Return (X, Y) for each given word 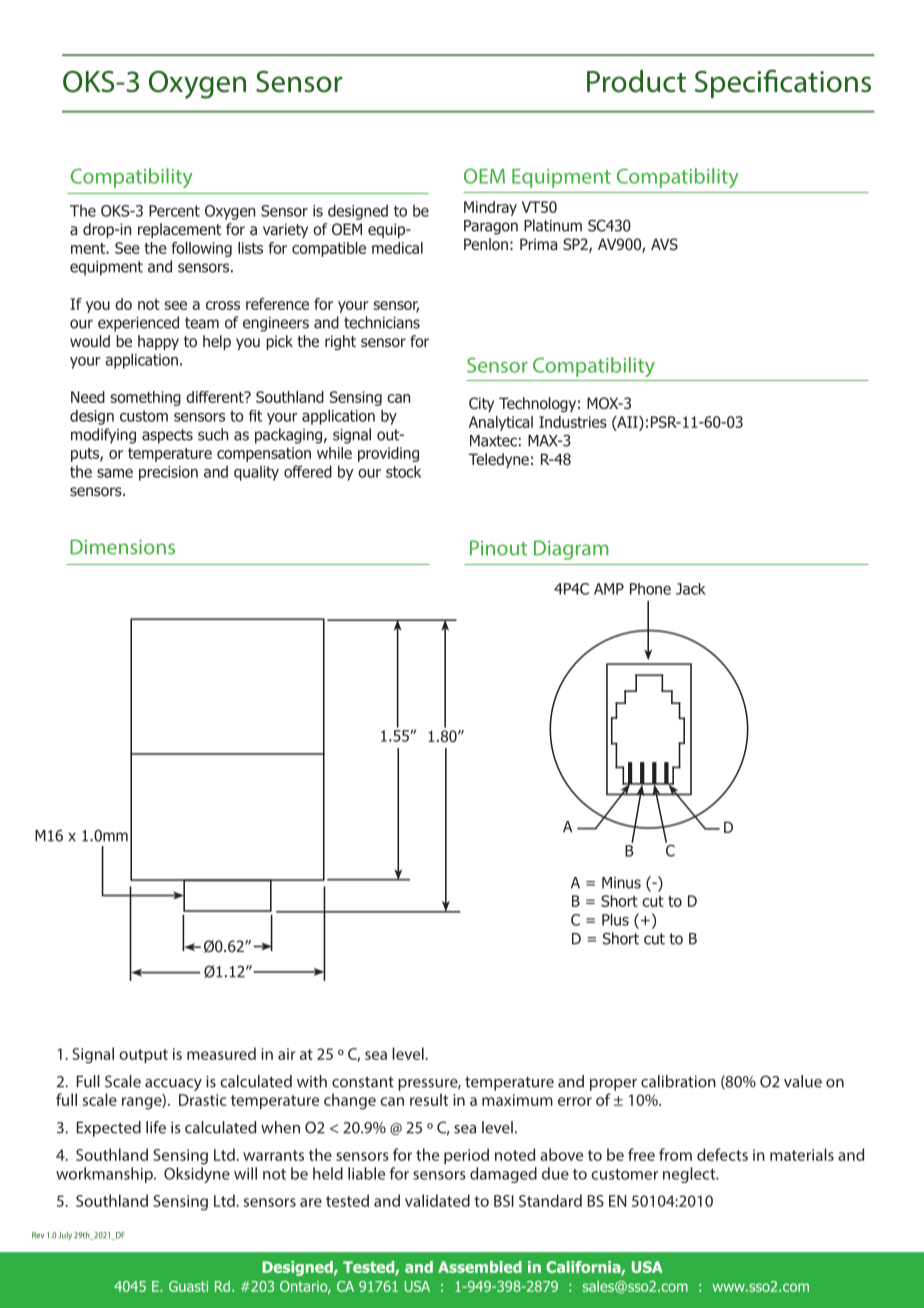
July (65, 1236)
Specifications (783, 83)
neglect (690, 1175)
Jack (691, 589)
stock (403, 471)
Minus (621, 883)
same (115, 473)
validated (437, 1200)
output (143, 1056)
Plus (615, 919)
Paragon (491, 227)
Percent (174, 211)
